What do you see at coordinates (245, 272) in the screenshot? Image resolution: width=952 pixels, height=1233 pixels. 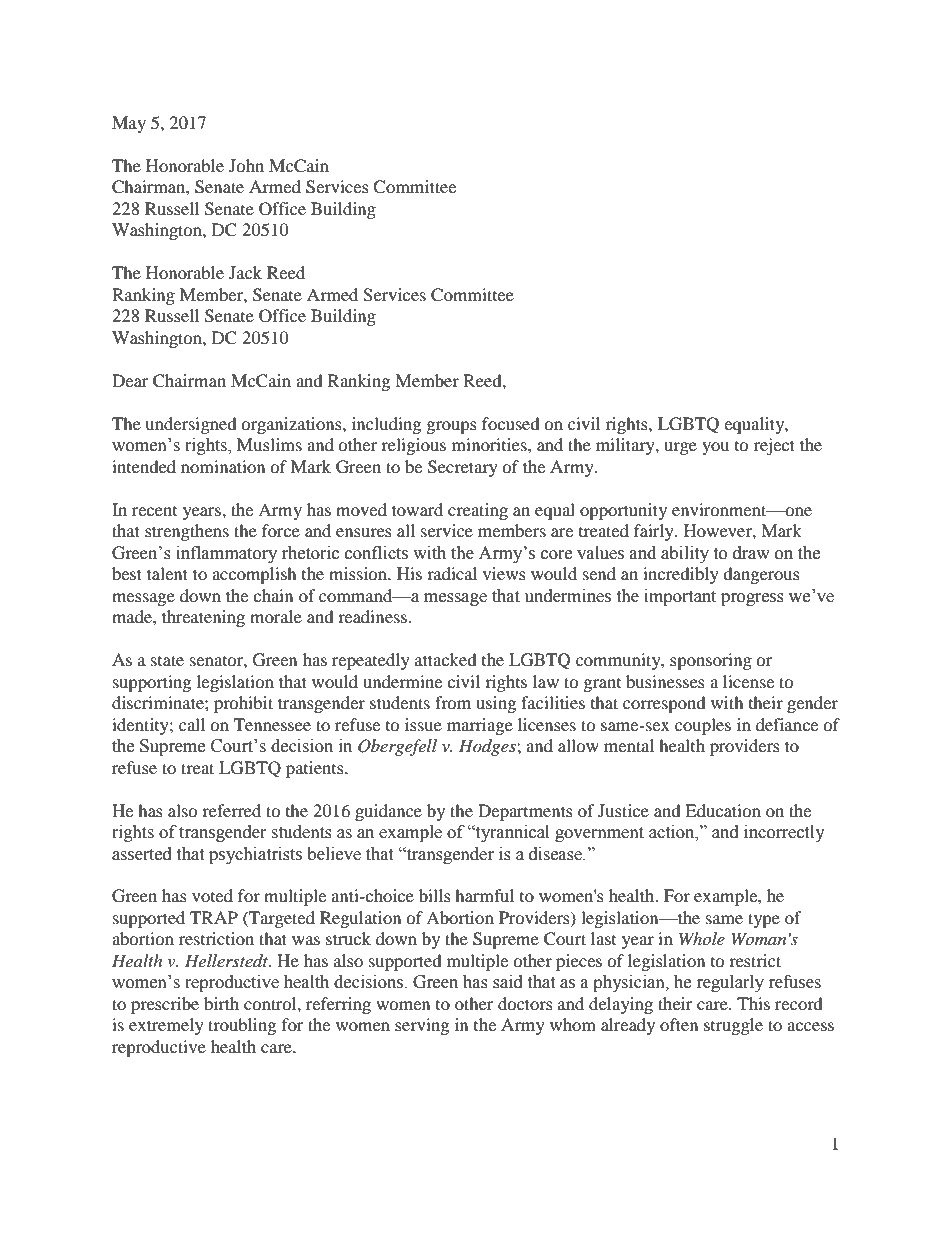 I see `Jack` at bounding box center [245, 272].
